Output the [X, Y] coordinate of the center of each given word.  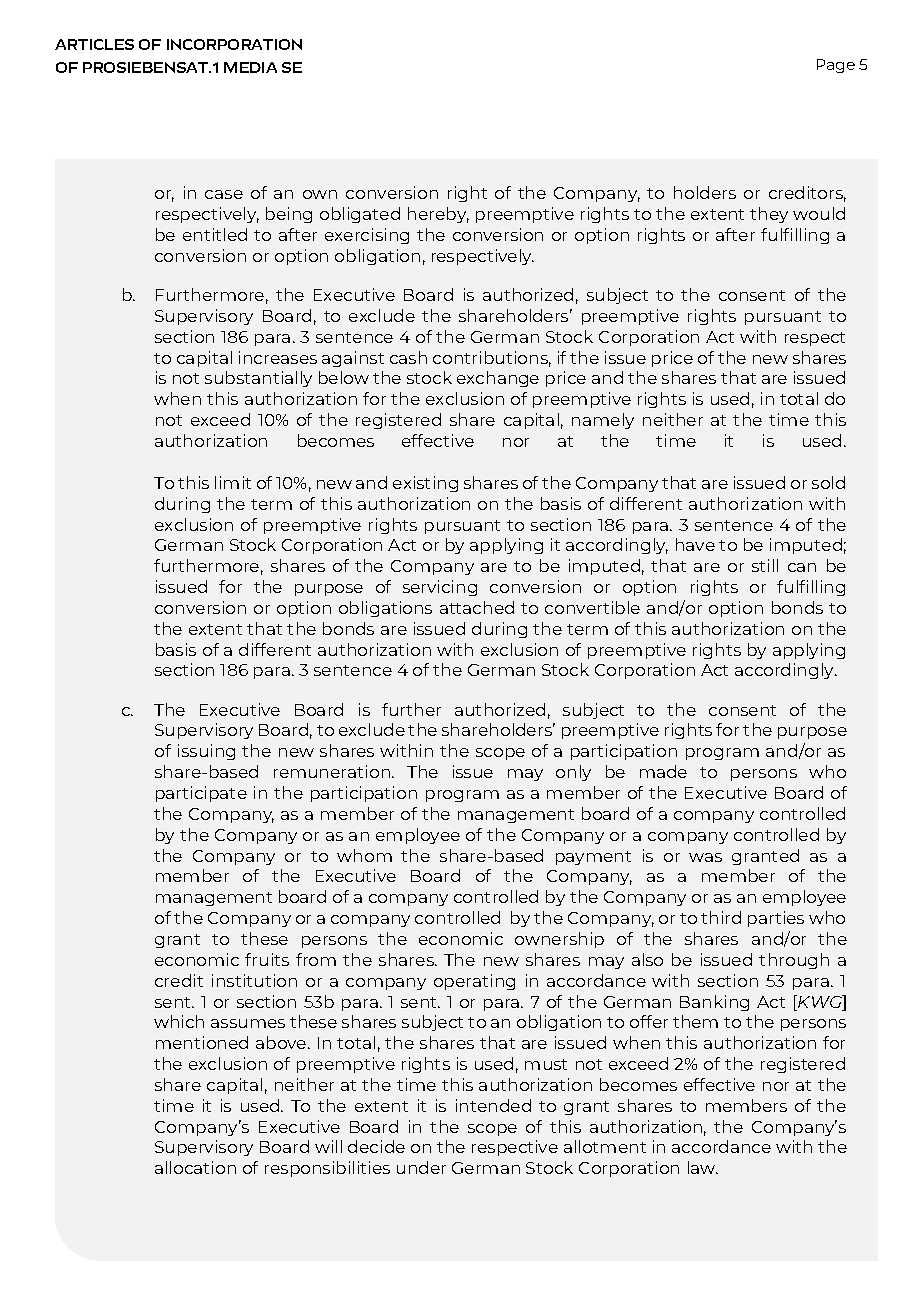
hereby [438, 215]
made [663, 771]
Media [250, 67]
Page [836, 66]
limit [233, 482]
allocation [195, 1167]
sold [828, 482]
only [573, 773]
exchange [498, 379]
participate [201, 794]
